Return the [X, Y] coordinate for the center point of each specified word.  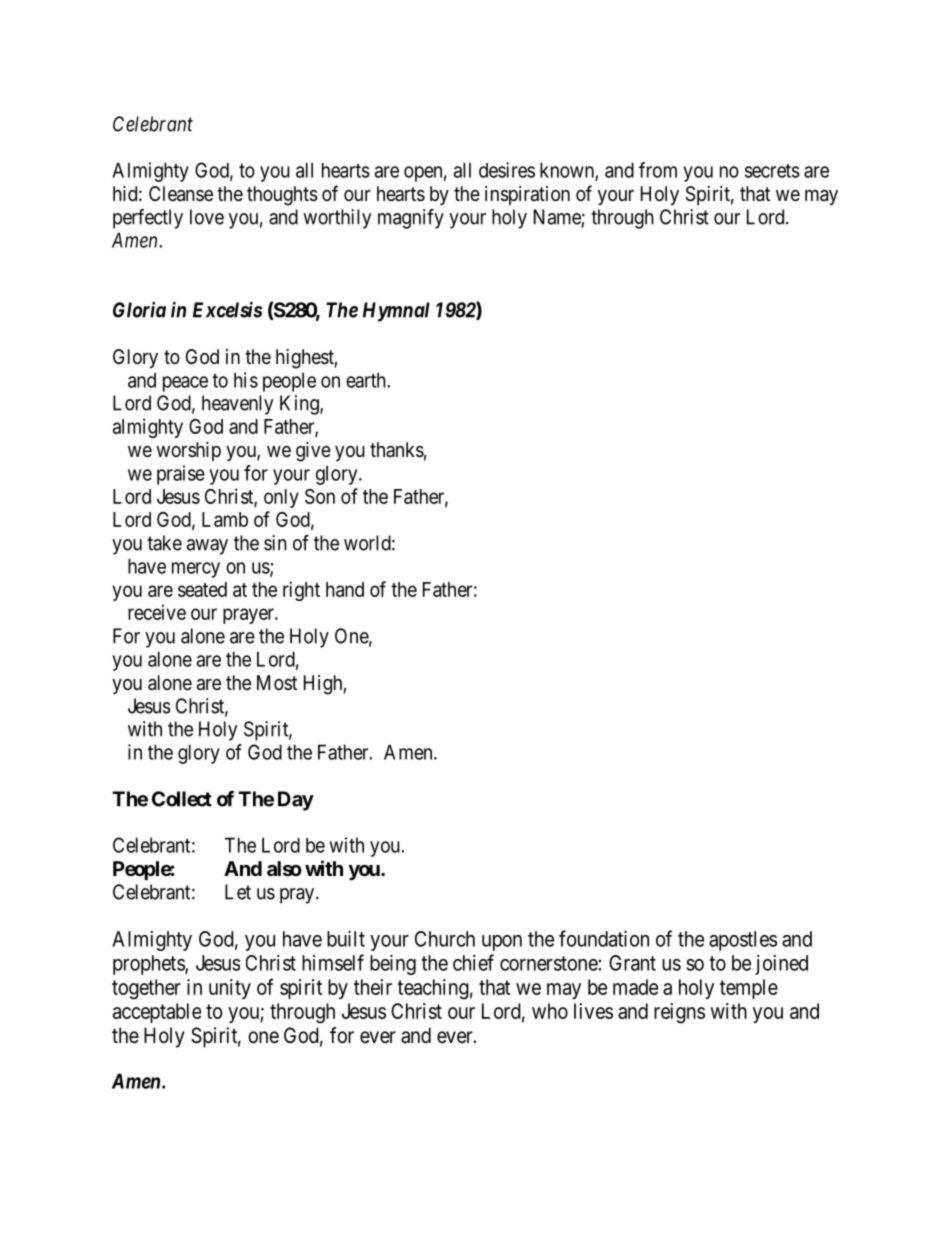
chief [473, 962]
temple [749, 989]
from [658, 170]
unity [230, 989]
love [207, 217]
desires [507, 170]
